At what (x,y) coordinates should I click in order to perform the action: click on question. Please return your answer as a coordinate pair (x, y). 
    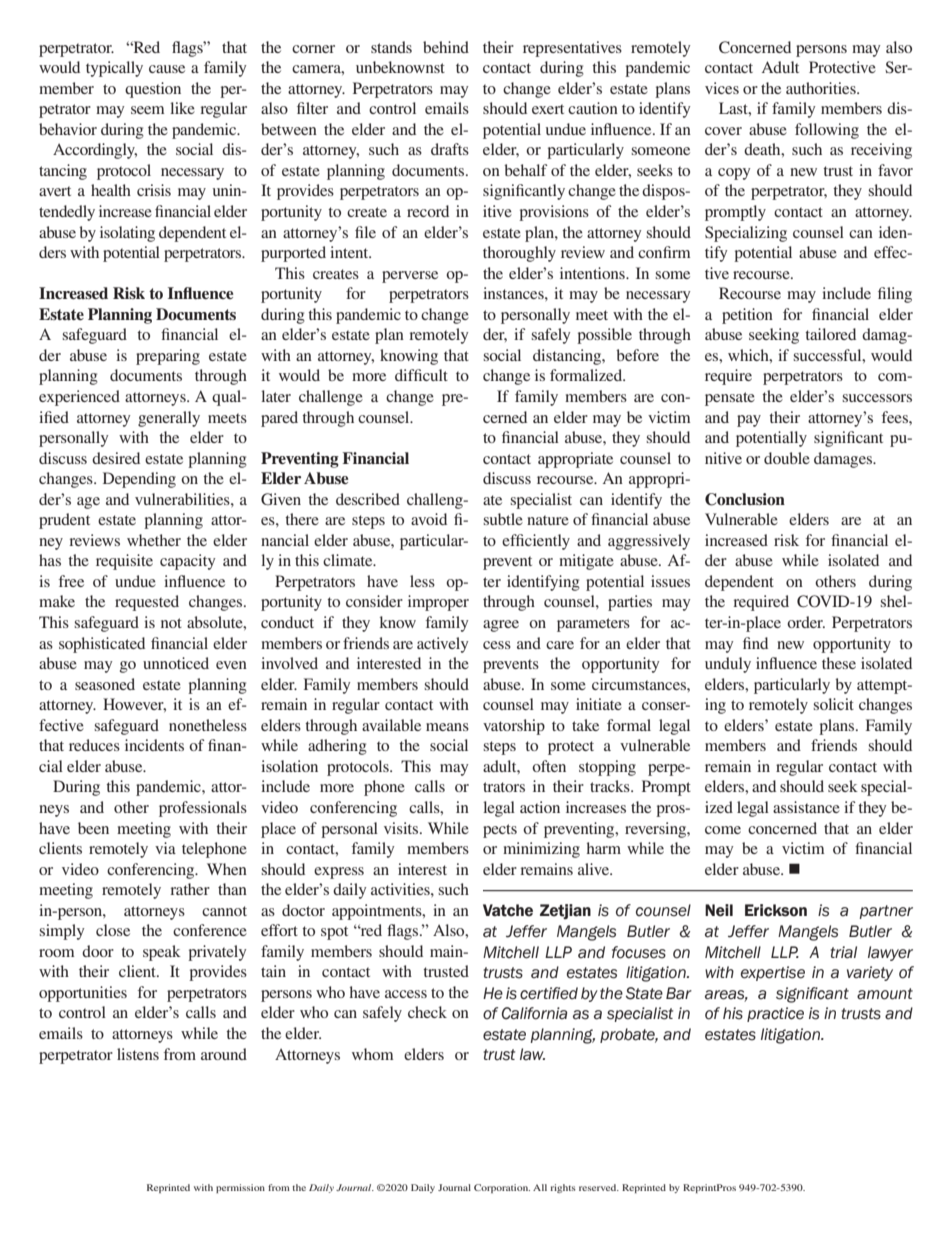
    Looking at the image, I should click on (153, 90).
